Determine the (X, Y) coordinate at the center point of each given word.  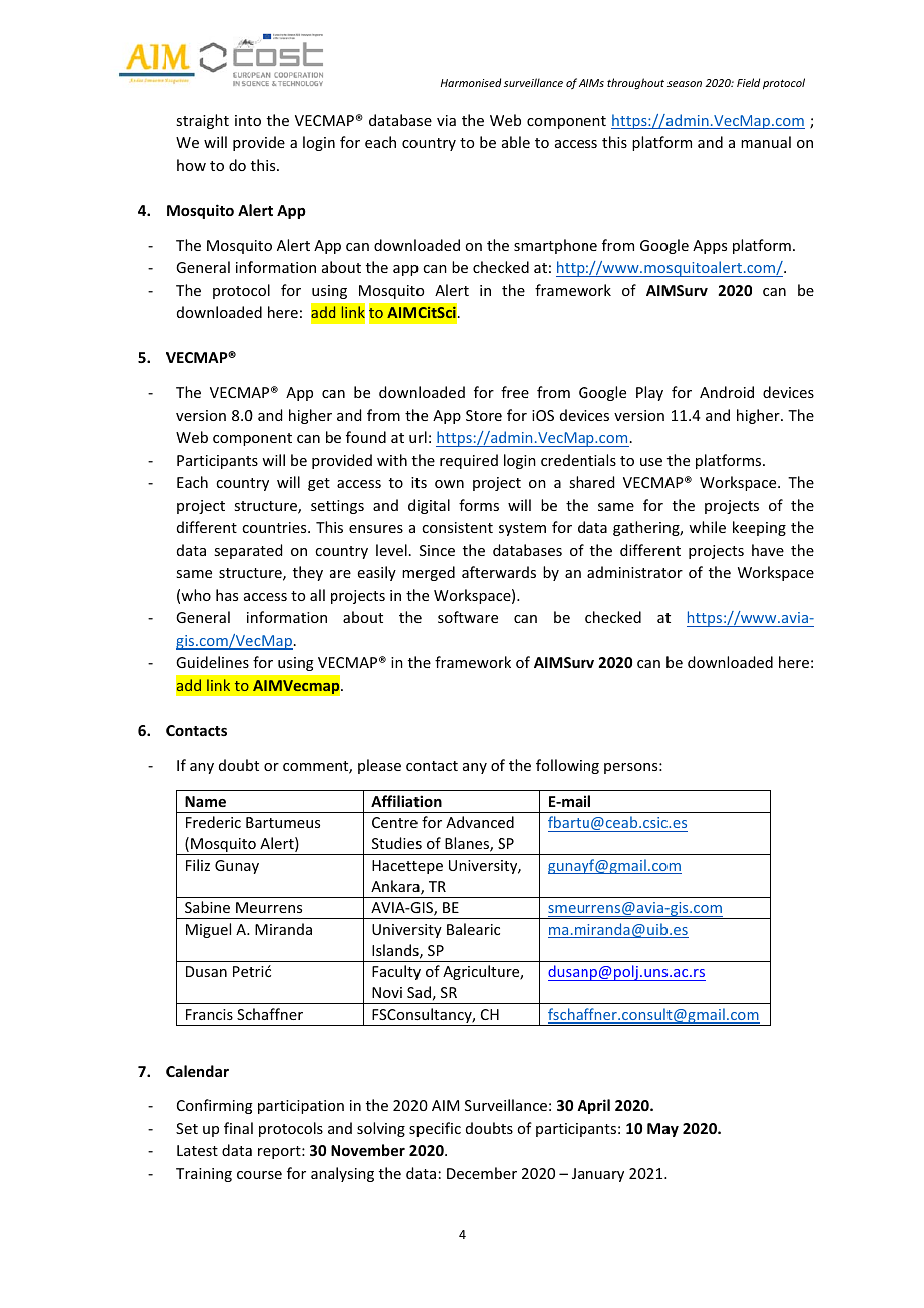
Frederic (213, 822)
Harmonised (471, 82)
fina (236, 1128)
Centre (395, 822)
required (469, 461)
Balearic (473, 929)
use (651, 462)
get (319, 484)
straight (202, 121)
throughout (635, 83)
